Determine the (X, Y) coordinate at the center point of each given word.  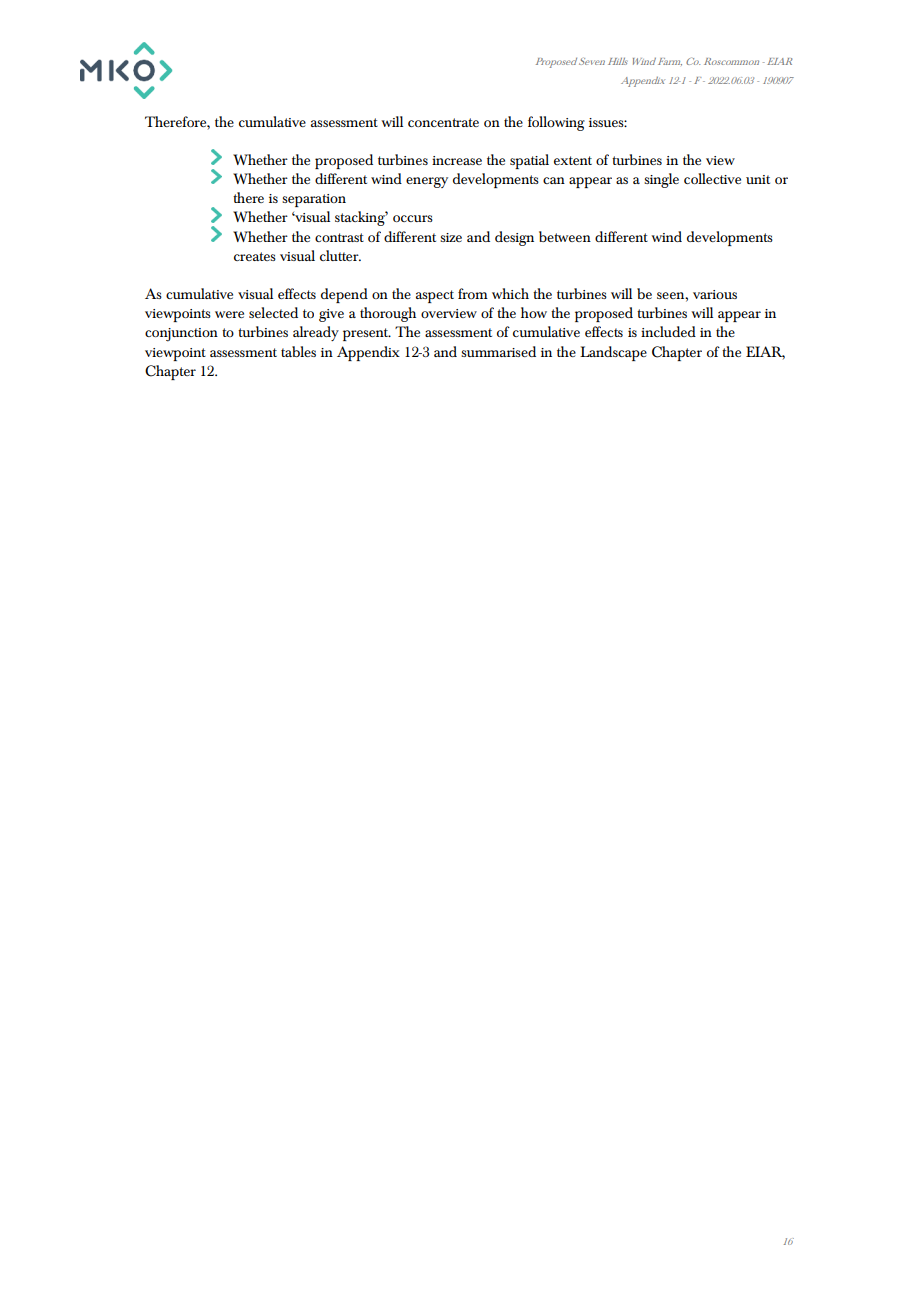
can (554, 180)
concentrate (443, 122)
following (556, 123)
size (451, 237)
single (661, 180)
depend (344, 295)
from (473, 293)
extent (573, 160)
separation (314, 200)
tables (298, 351)
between (565, 236)
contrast (339, 237)
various (715, 294)
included (668, 331)
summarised (498, 351)
